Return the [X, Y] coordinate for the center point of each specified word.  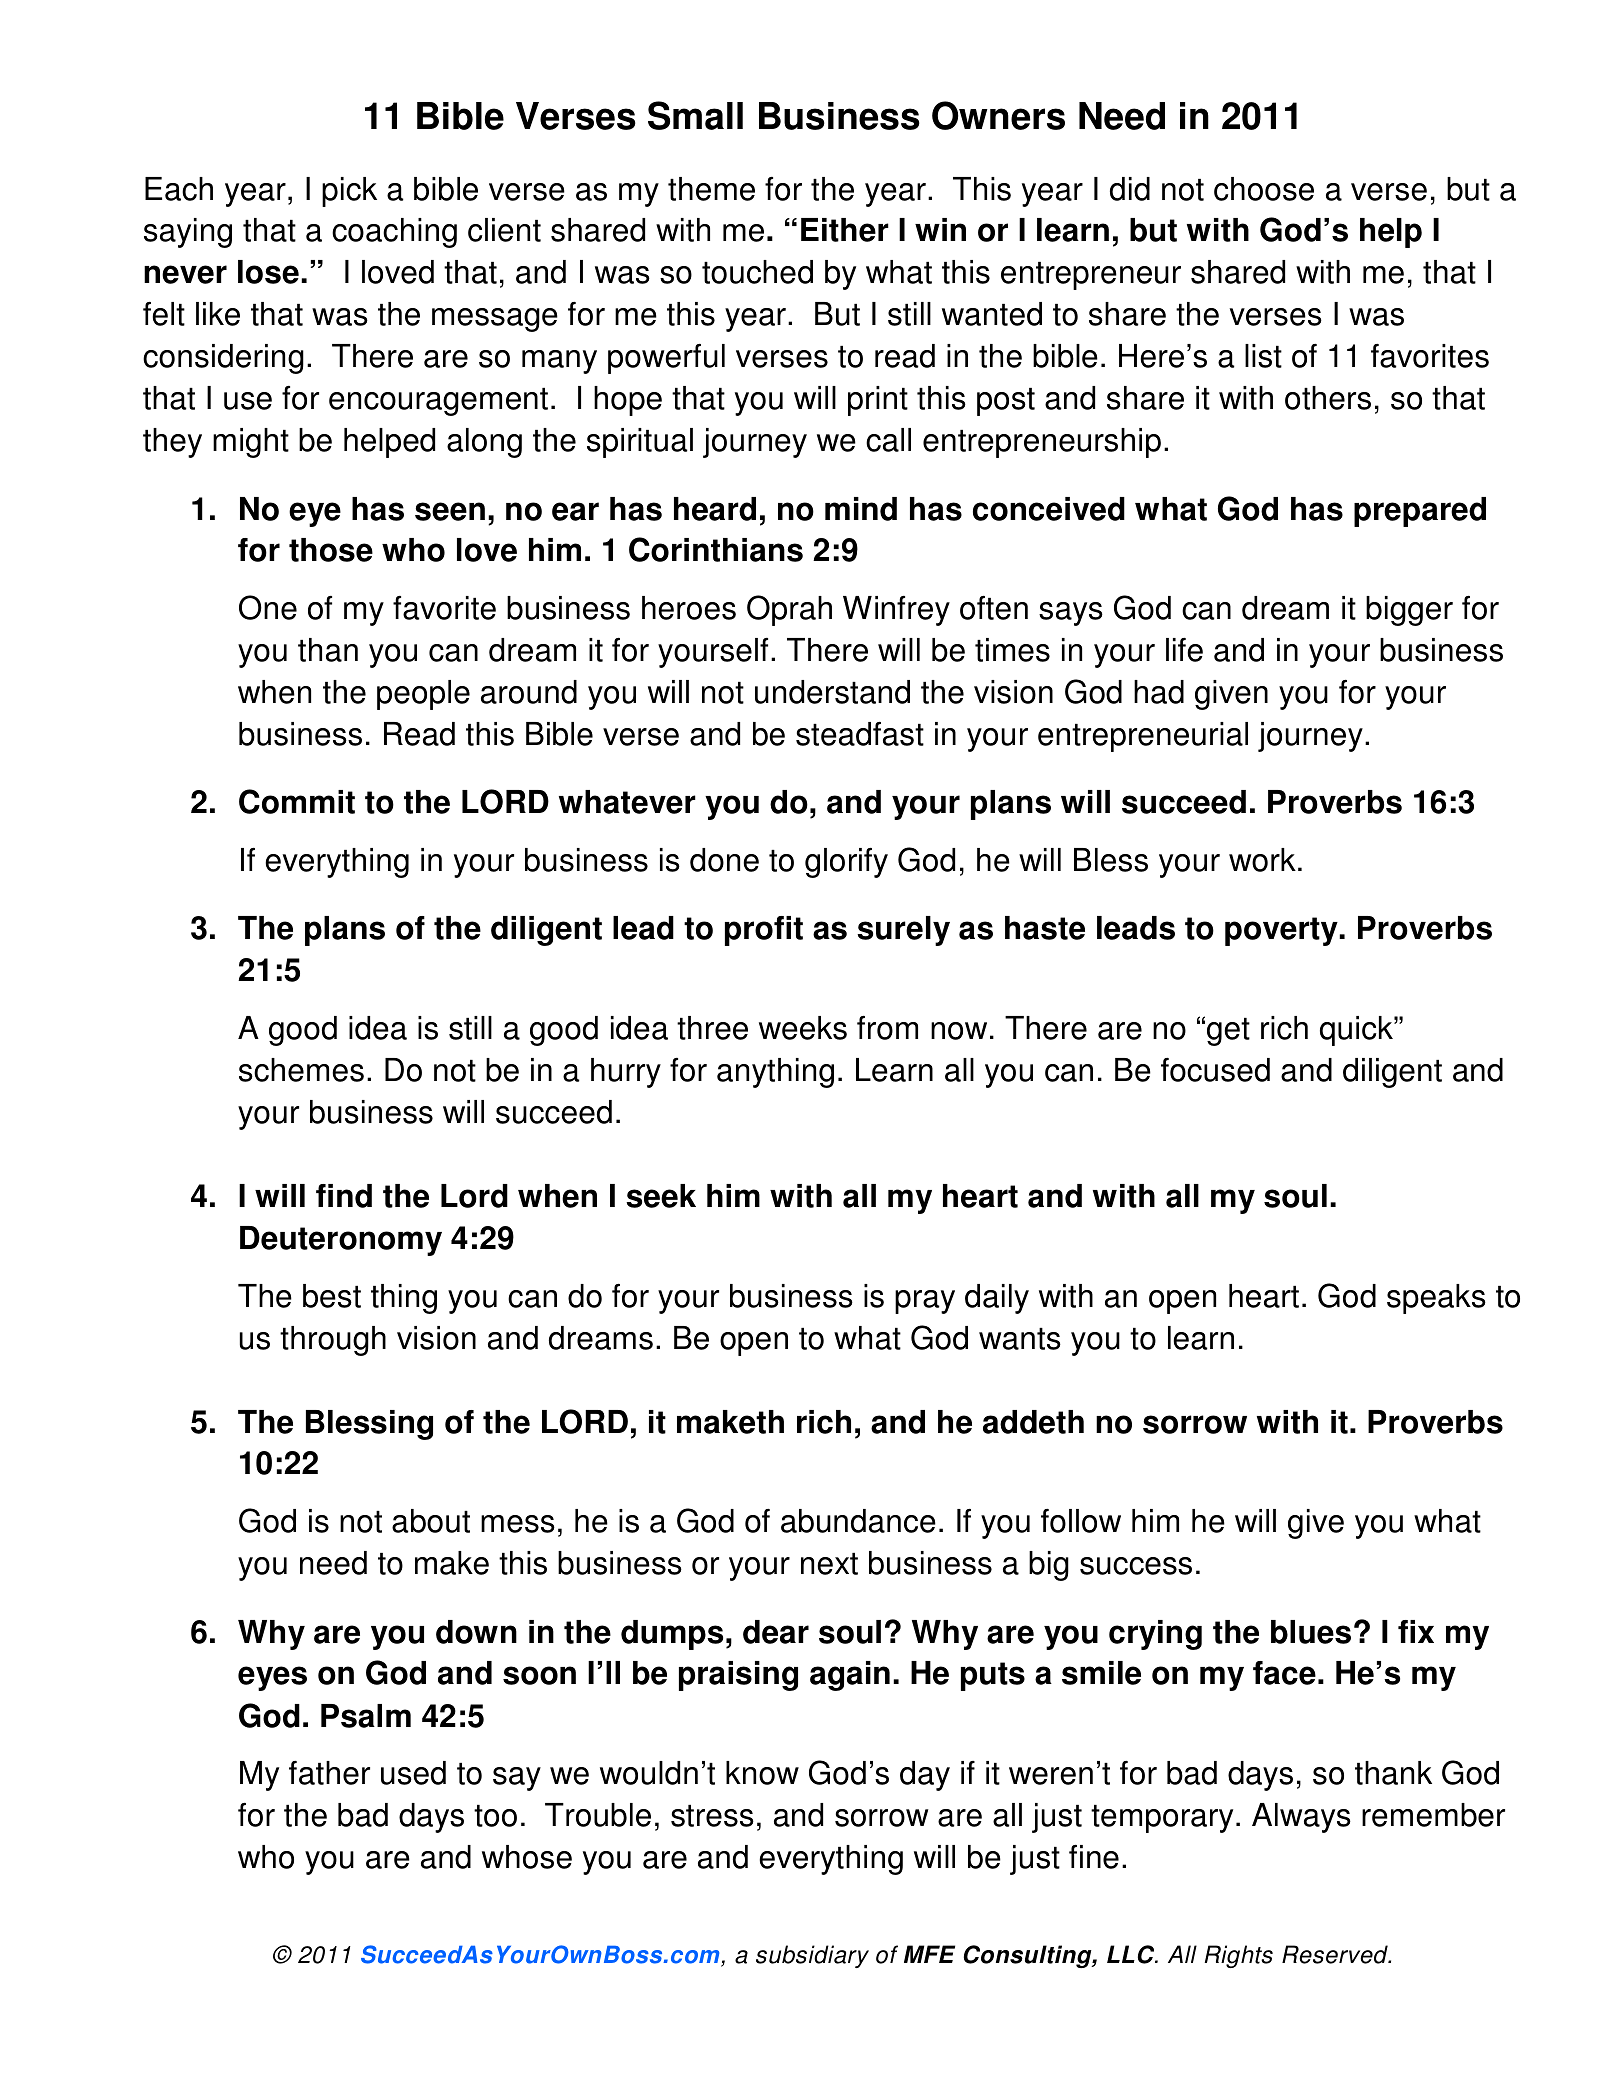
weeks [803, 1028]
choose [1264, 189]
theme [711, 189]
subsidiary [812, 1956]
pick [349, 192]
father [329, 1773]
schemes [301, 1070]
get [1228, 1032]
